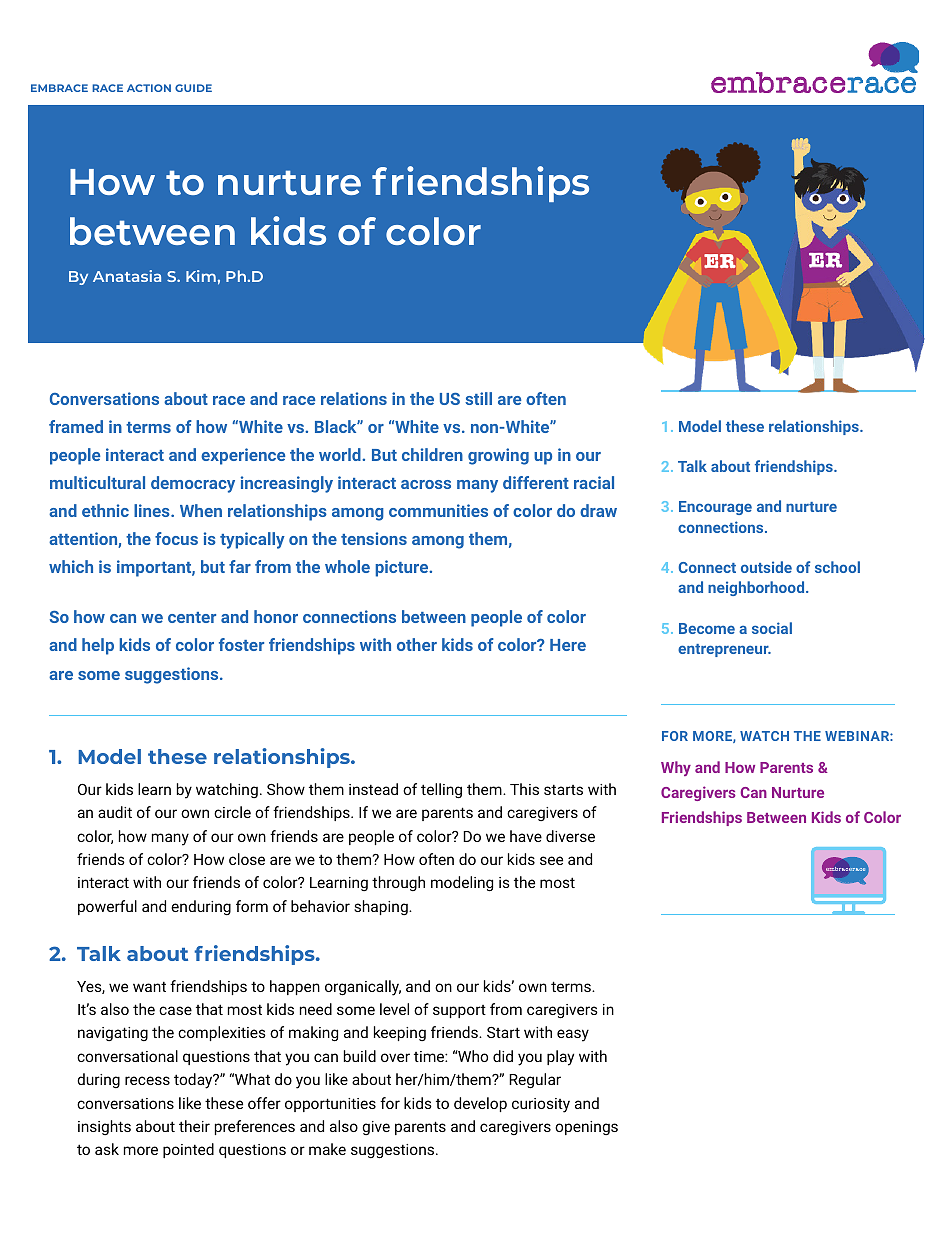  I want to click on ACTION, so click(149, 88).
